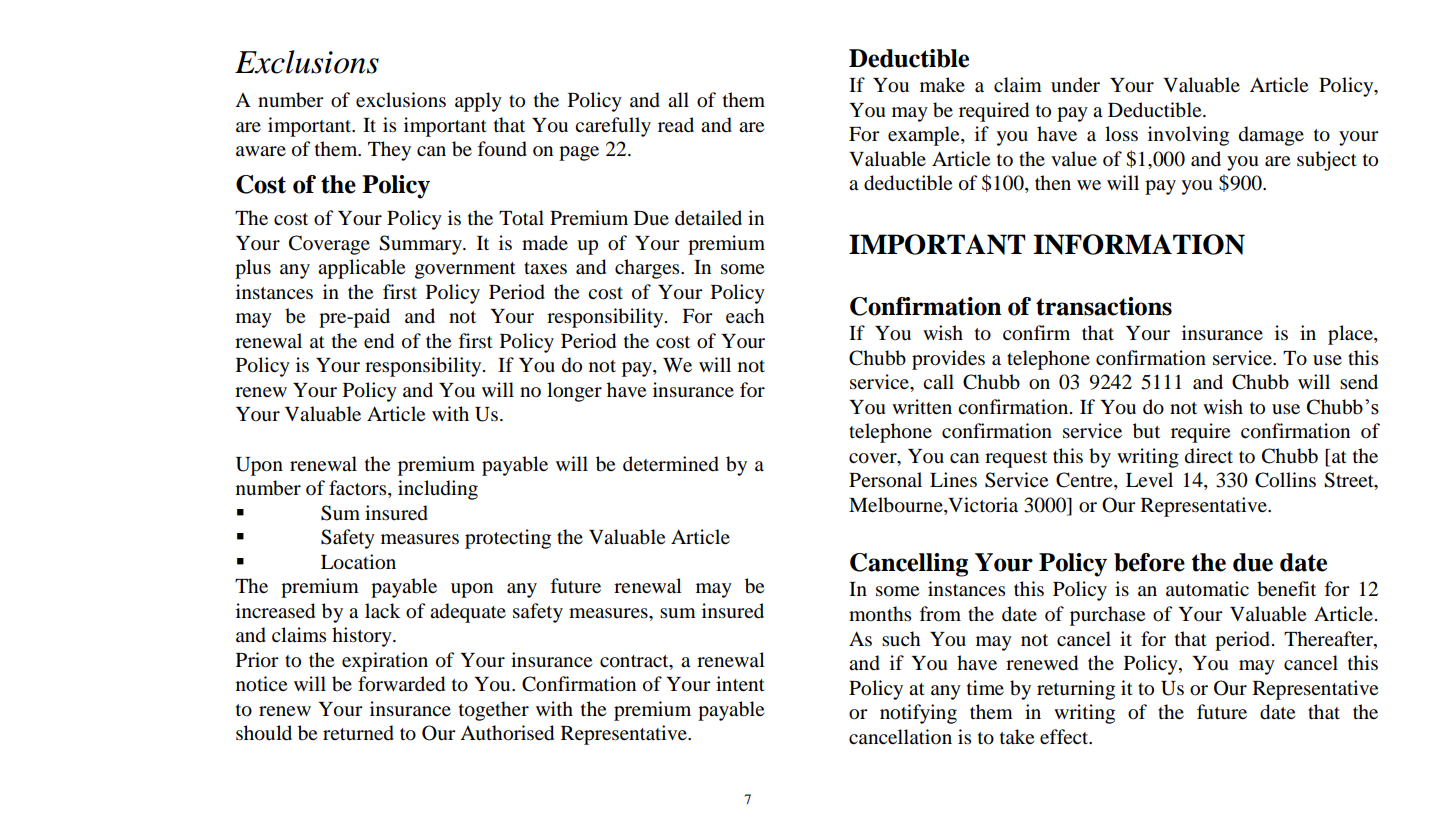 Image resolution: width=1446 pixels, height=840 pixels. What do you see at coordinates (1188, 136) in the page?
I see `involving` at bounding box center [1188, 136].
